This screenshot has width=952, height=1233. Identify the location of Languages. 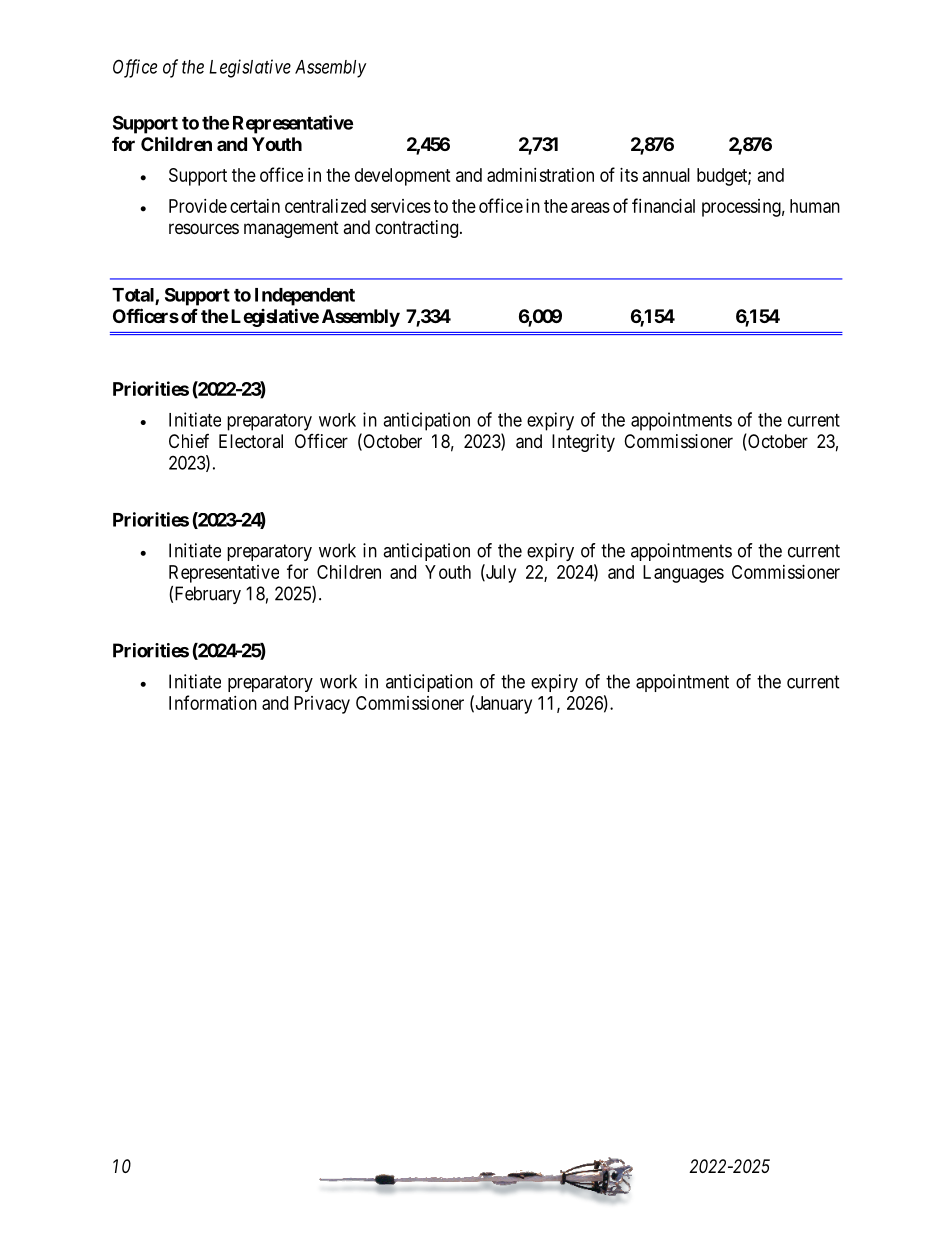
(683, 574).
